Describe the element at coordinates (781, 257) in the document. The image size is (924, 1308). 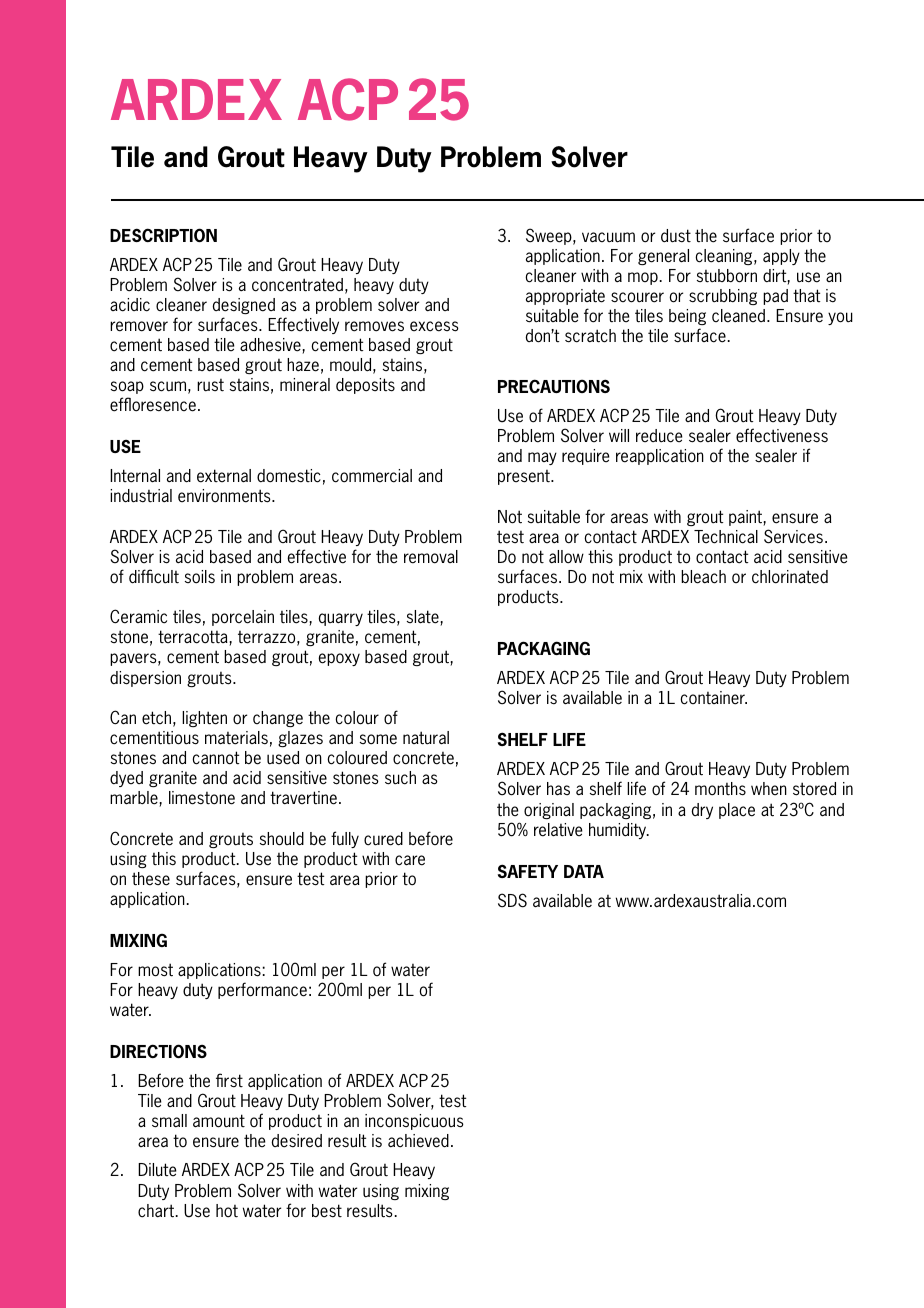
I see `apply` at that location.
